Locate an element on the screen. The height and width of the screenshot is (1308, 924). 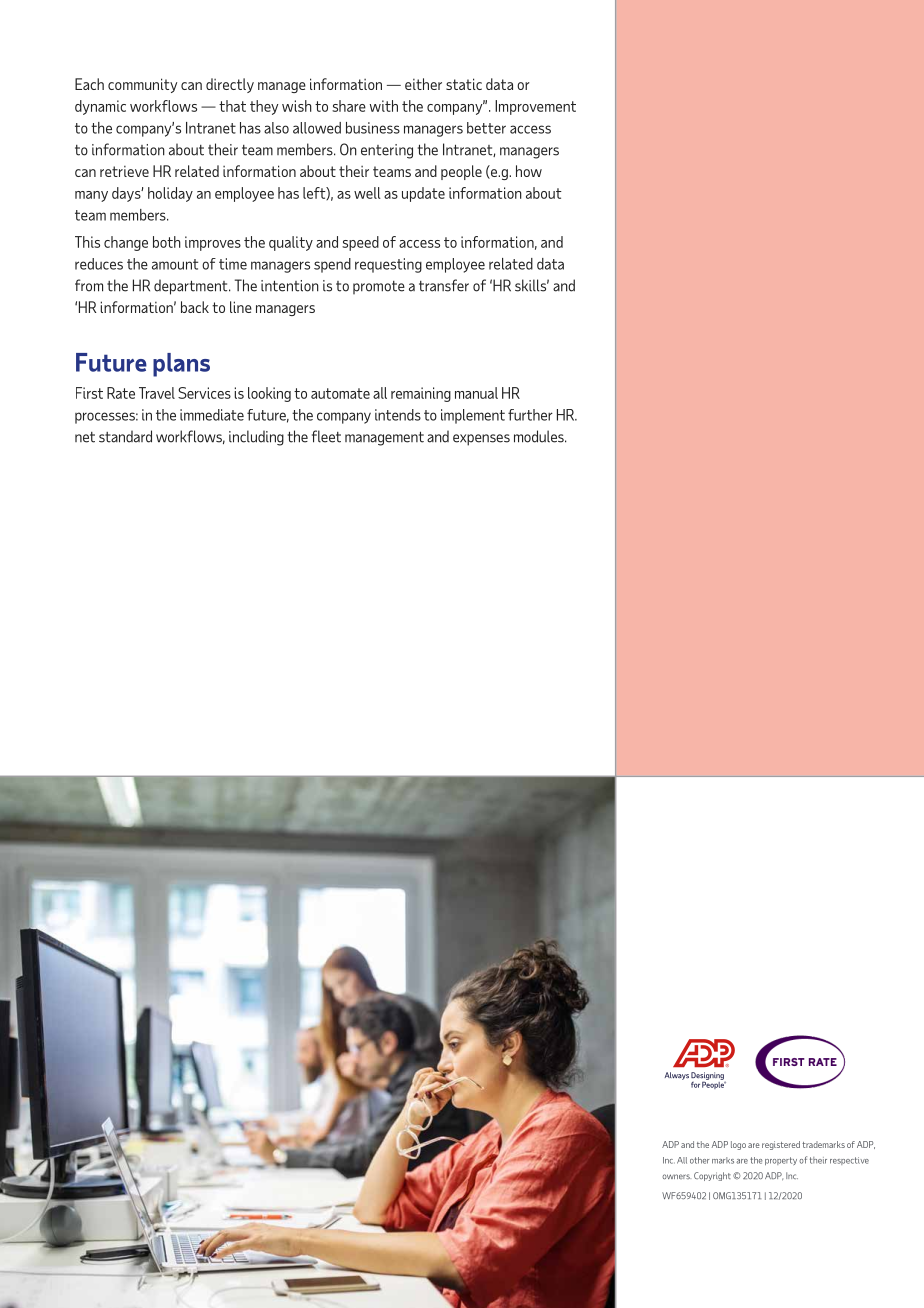
Improvement is located at coordinates (535, 107).
